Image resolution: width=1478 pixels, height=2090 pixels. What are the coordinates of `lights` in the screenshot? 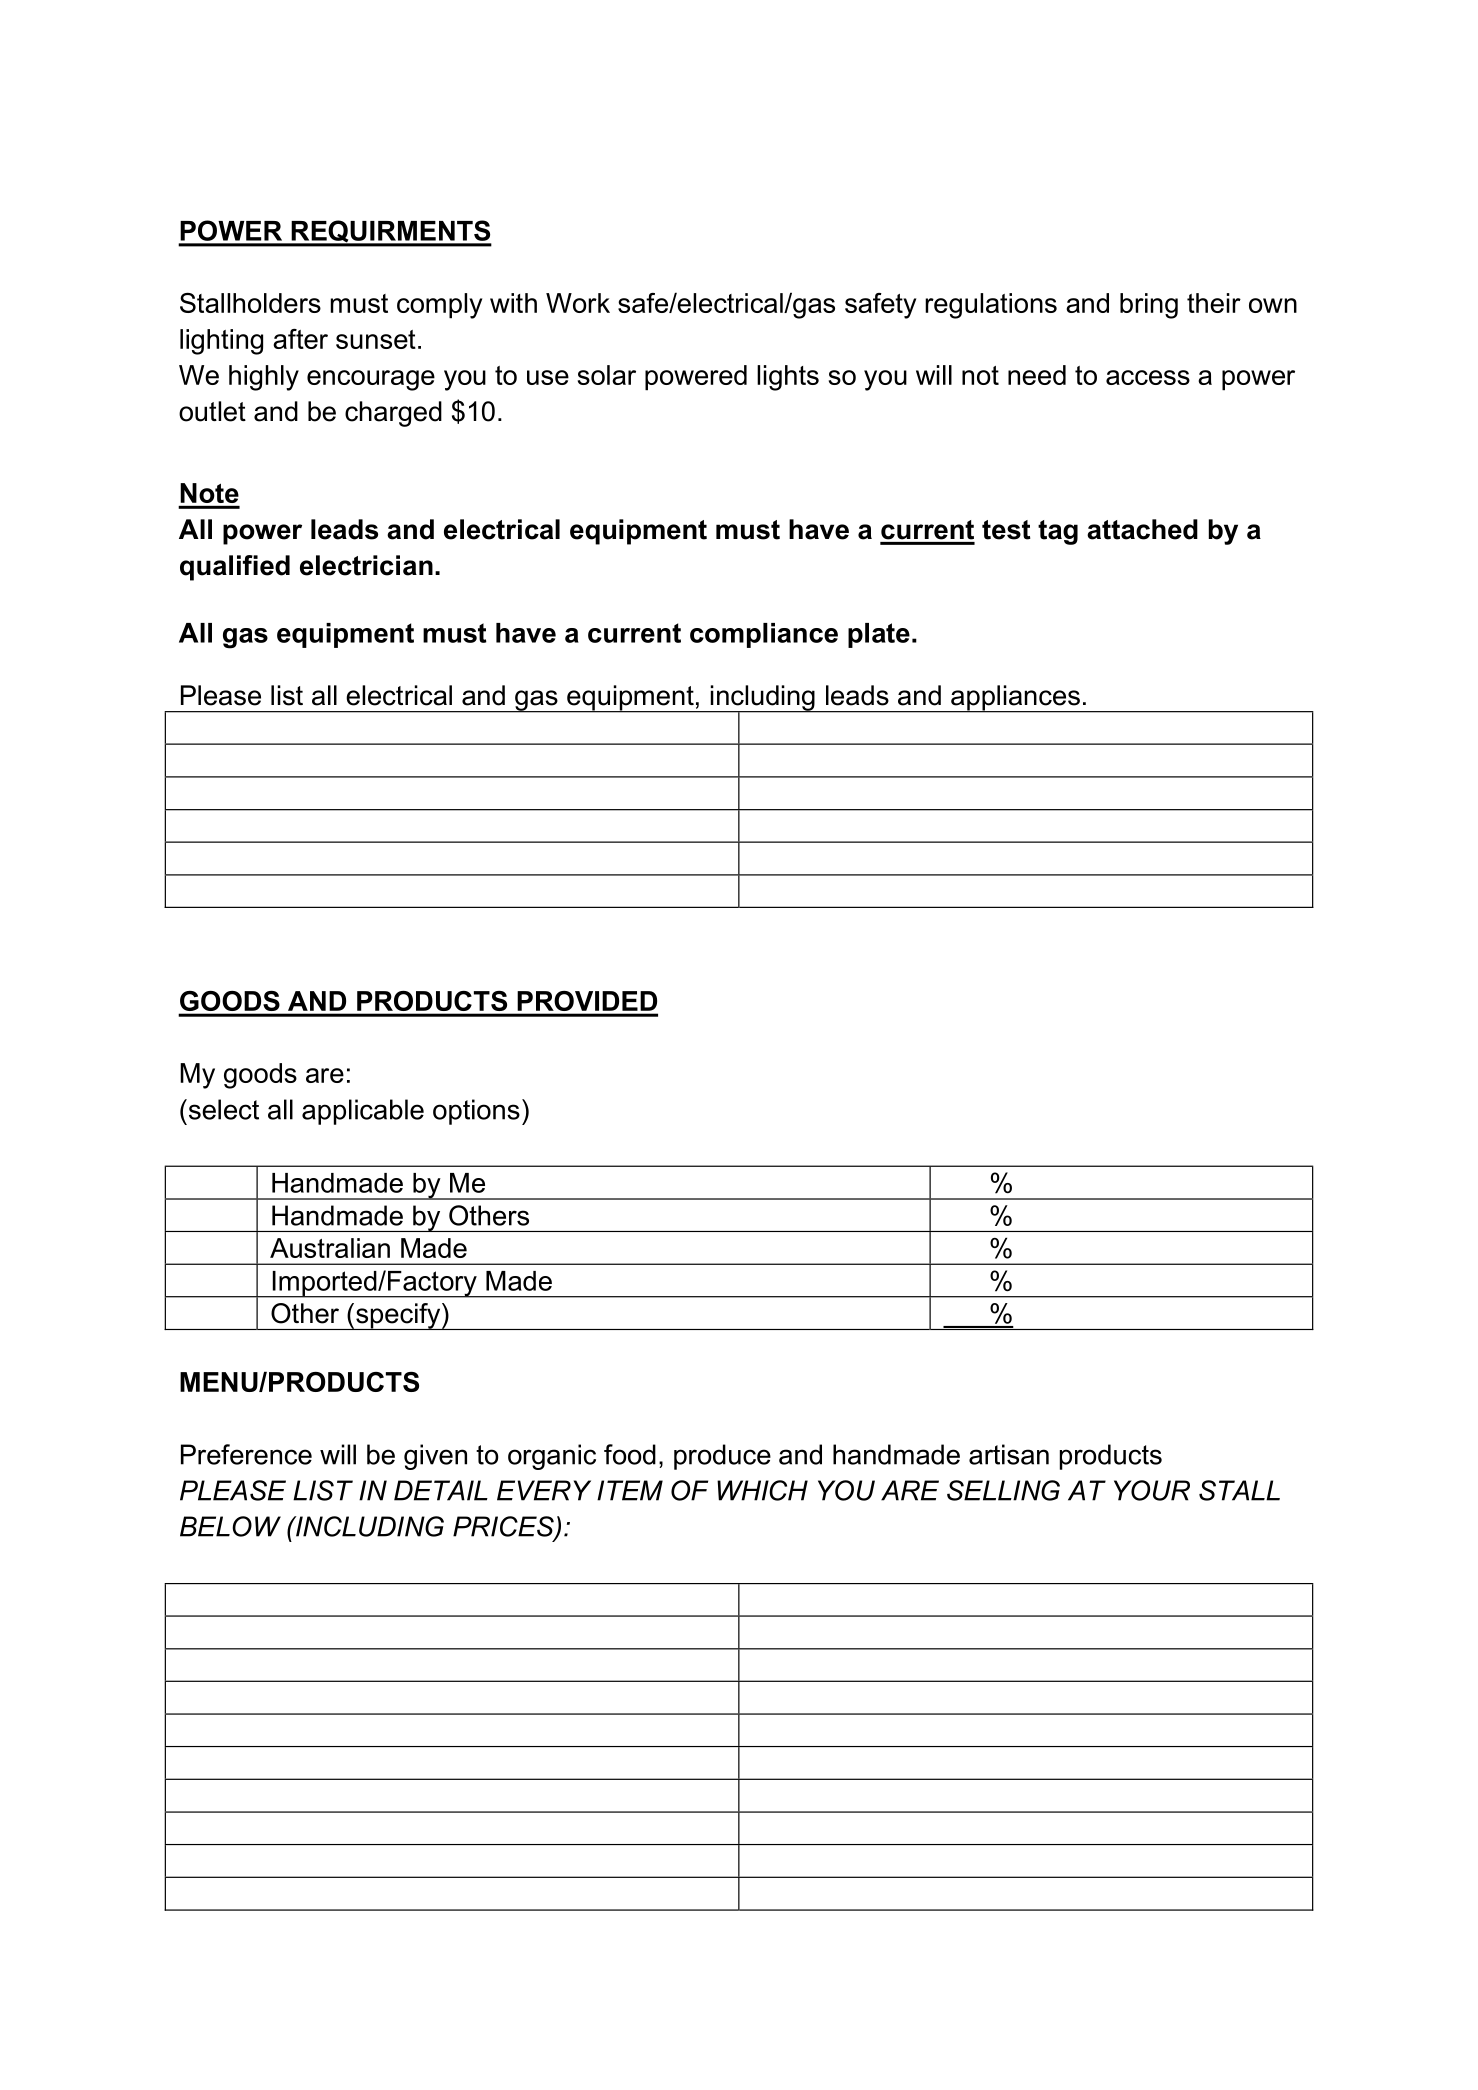 It's located at (788, 378).
